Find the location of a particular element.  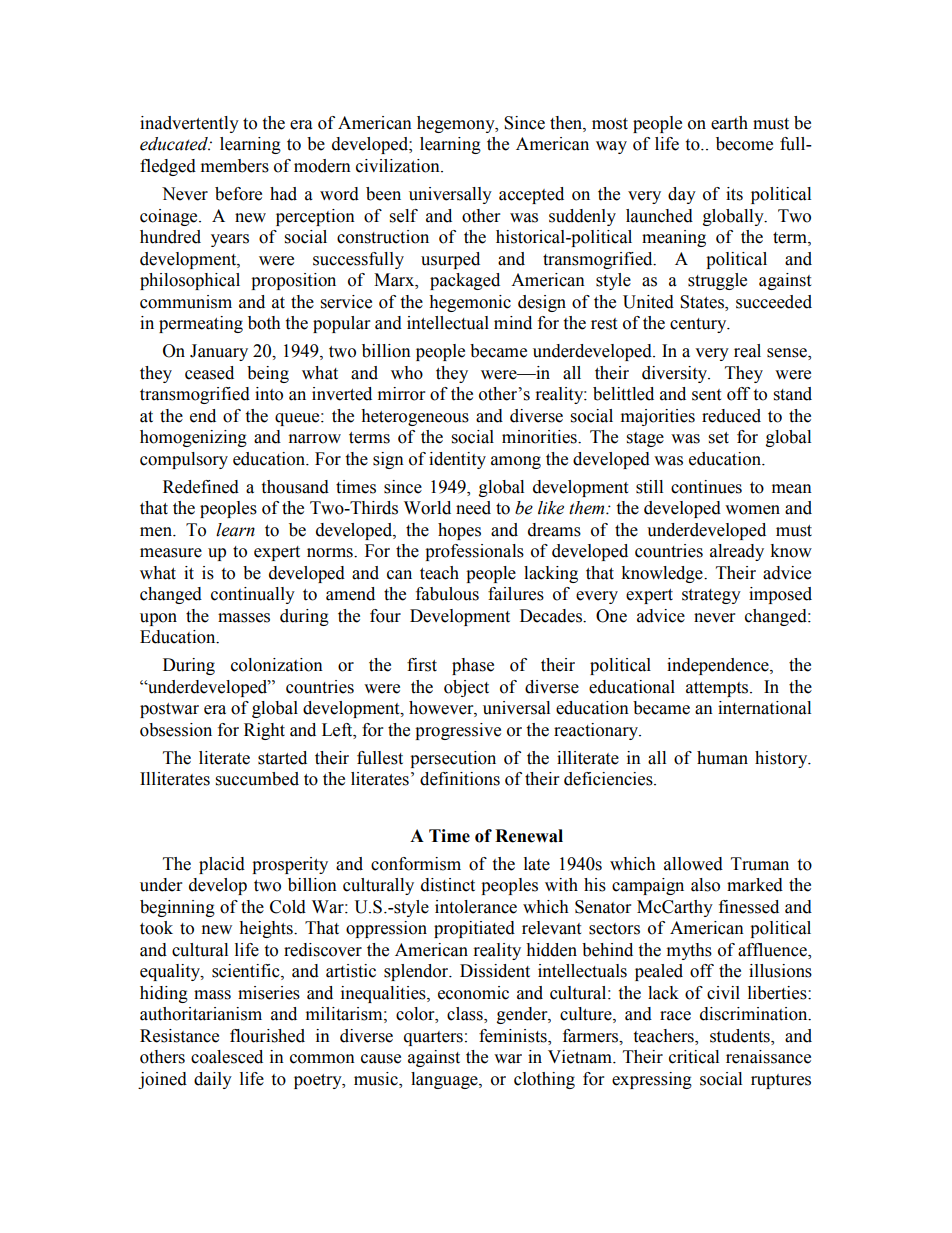

feminists is located at coordinates (514, 1036).
